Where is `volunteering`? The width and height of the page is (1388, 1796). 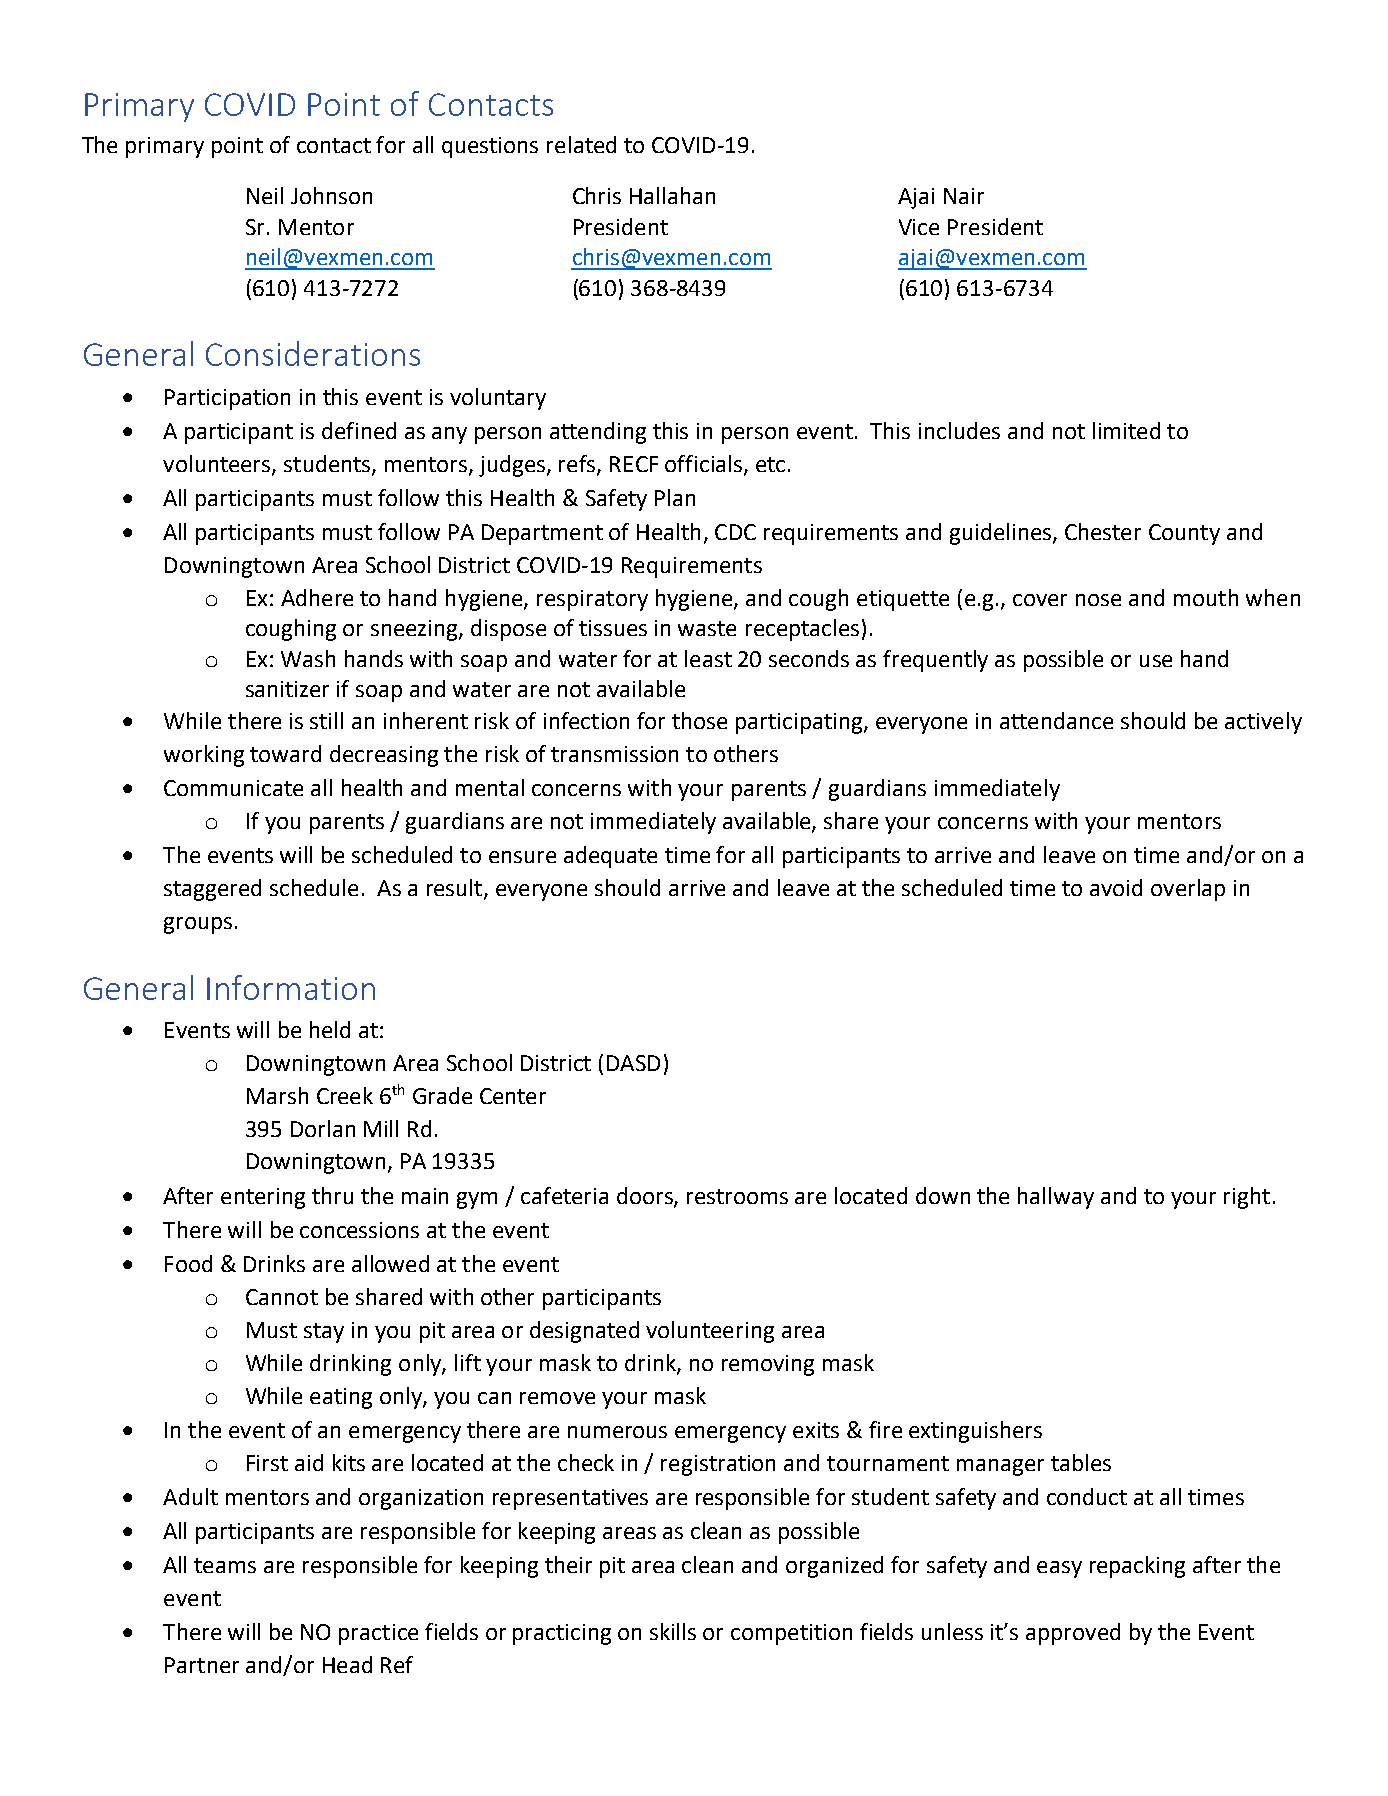 volunteering is located at coordinates (710, 1332).
